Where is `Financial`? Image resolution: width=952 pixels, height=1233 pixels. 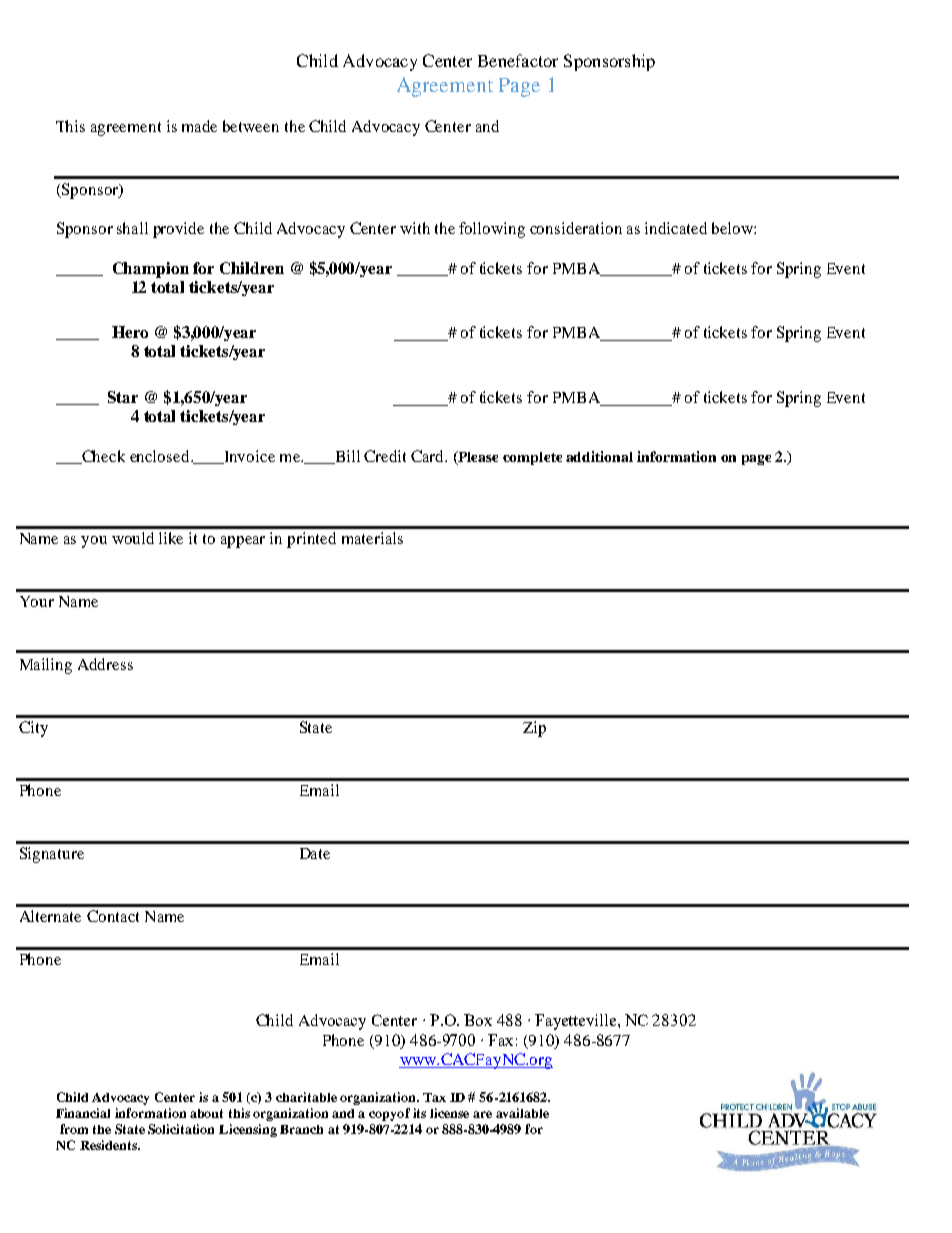
Financial is located at coordinates (83, 1113).
